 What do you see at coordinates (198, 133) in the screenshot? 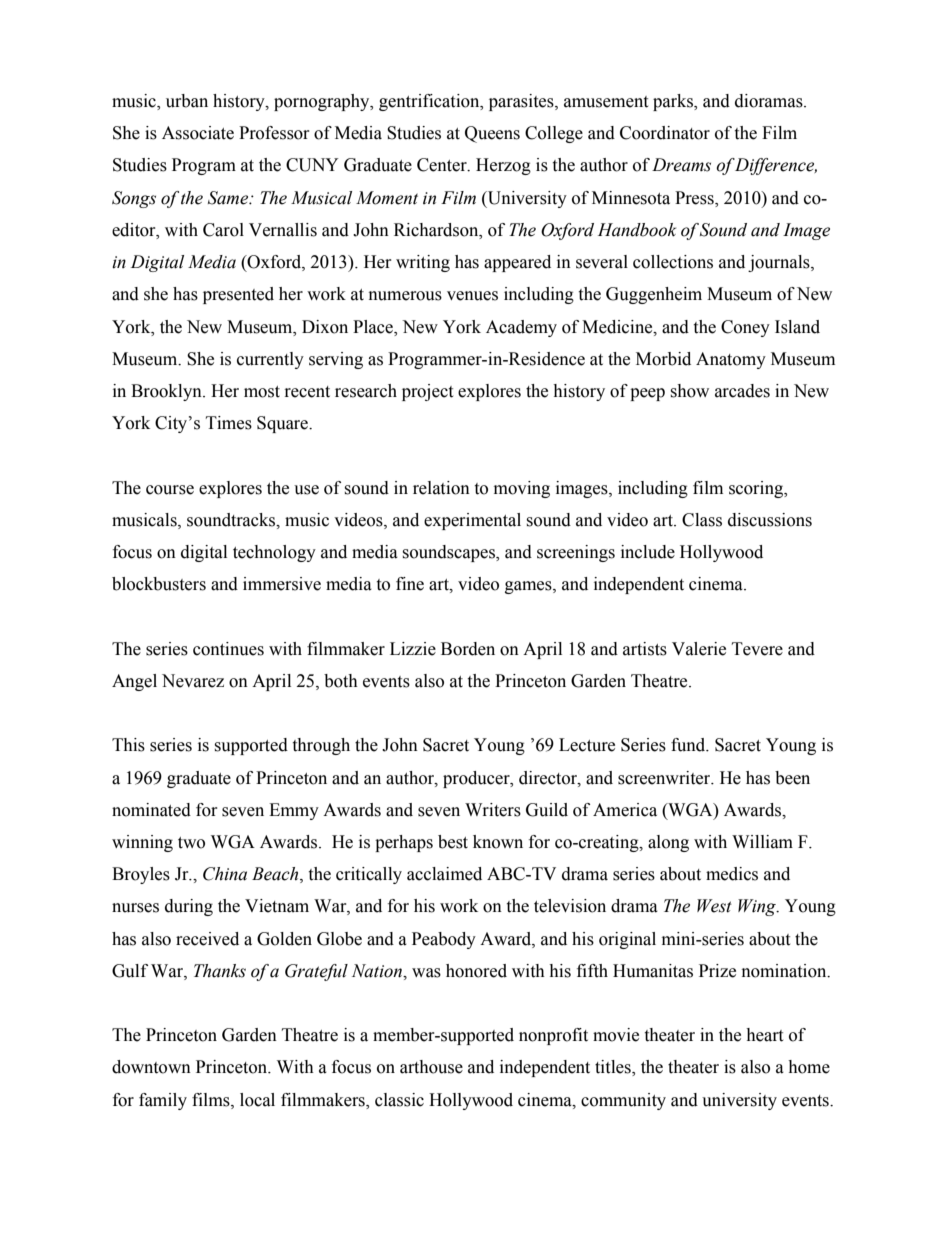
I see `Associate` at bounding box center [198, 133].
